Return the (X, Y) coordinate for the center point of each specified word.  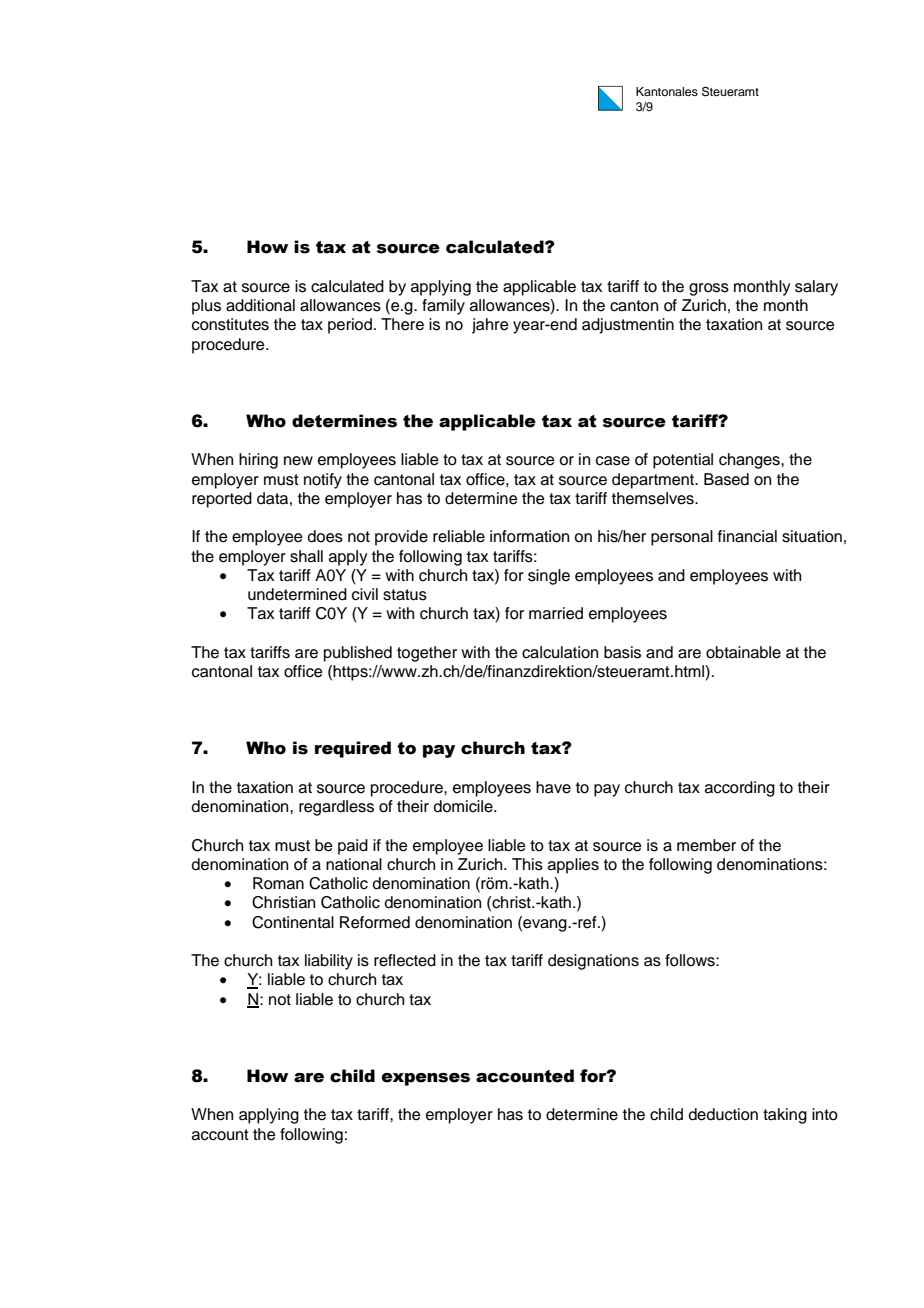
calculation (560, 652)
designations (593, 962)
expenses (426, 1079)
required (353, 749)
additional (260, 305)
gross (709, 289)
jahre (490, 326)
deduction (723, 1114)
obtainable (743, 652)
